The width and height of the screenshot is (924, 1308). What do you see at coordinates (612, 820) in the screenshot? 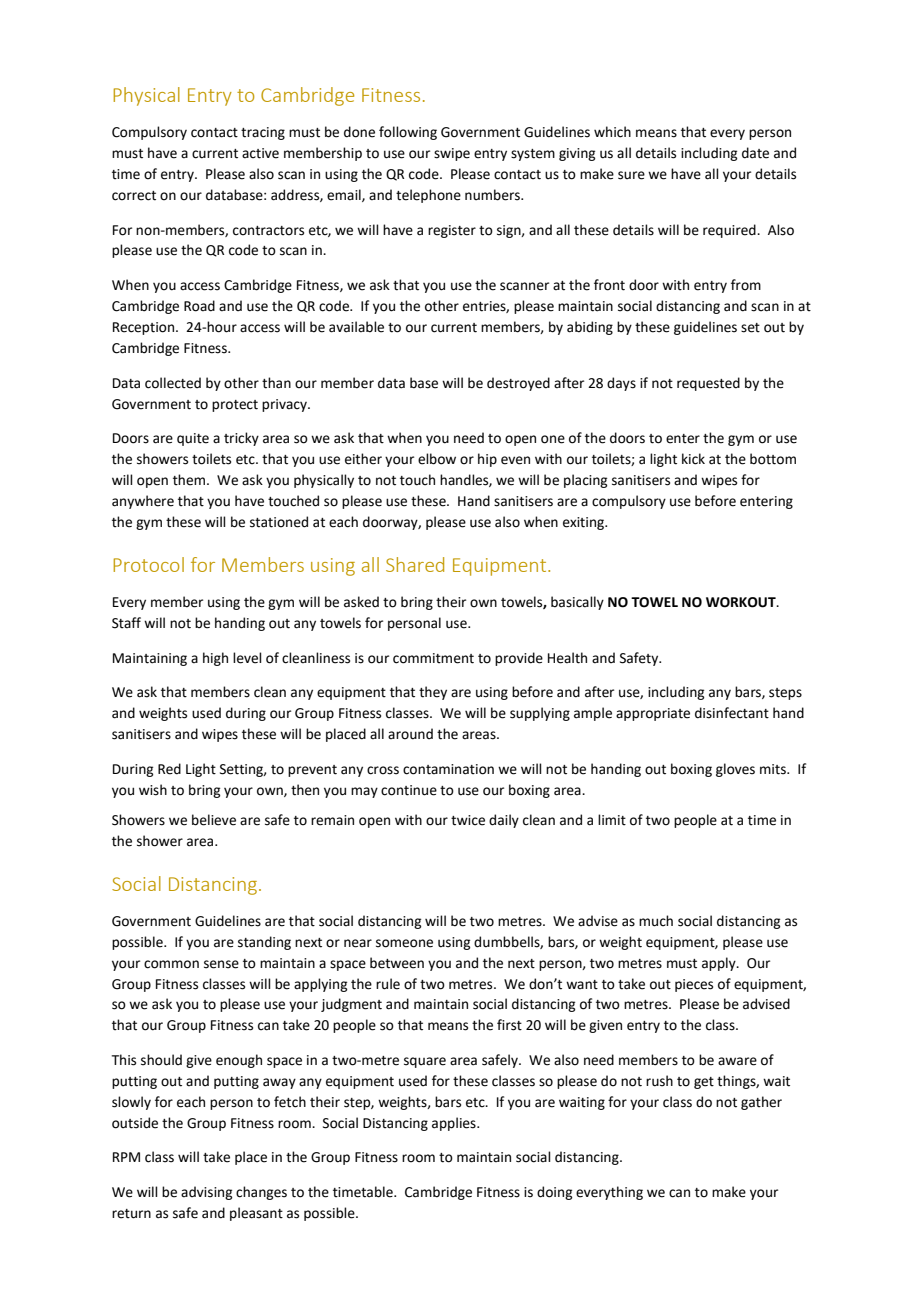
I see `limit` at bounding box center [612, 820].
